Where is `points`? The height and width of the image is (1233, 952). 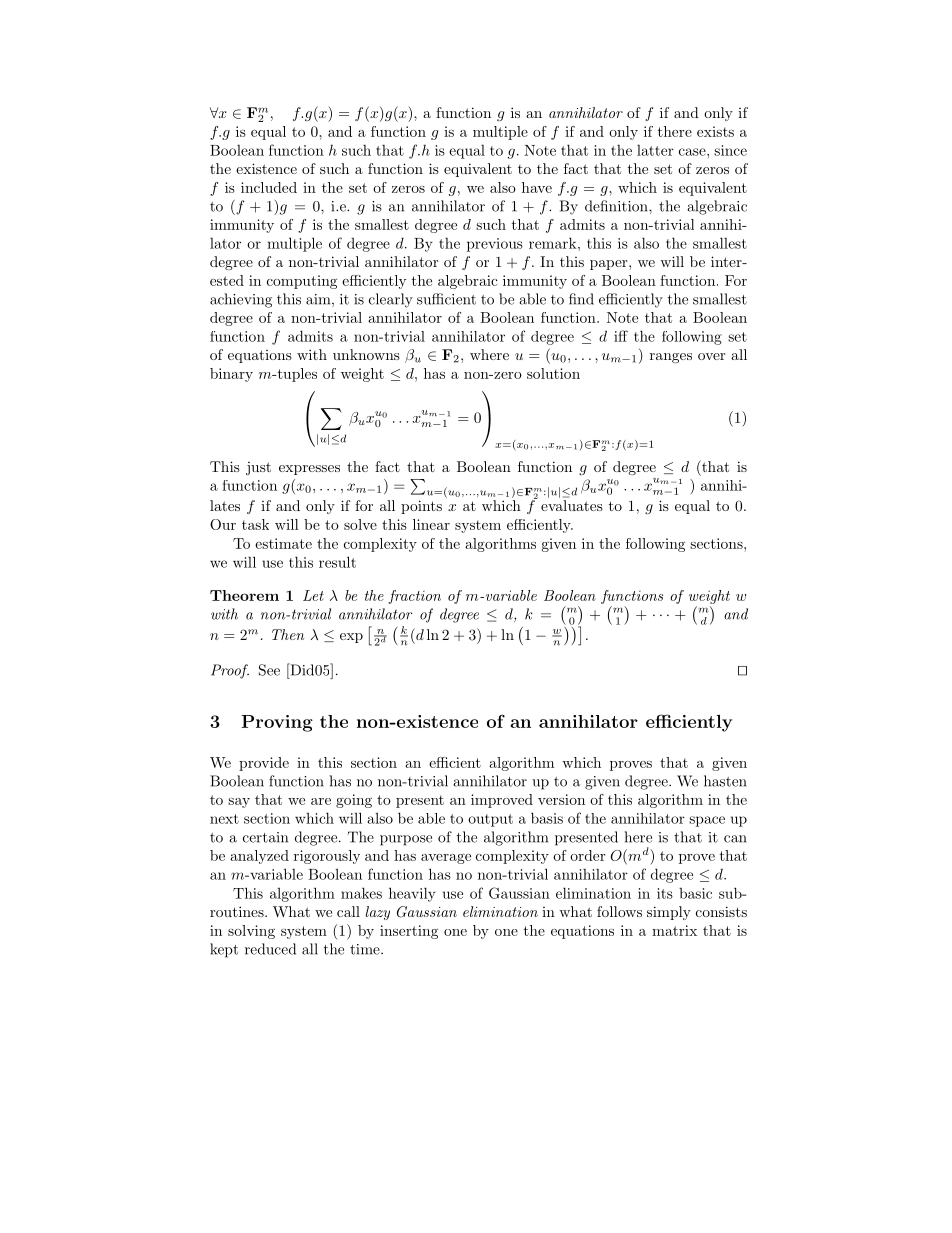
points is located at coordinates (421, 507).
